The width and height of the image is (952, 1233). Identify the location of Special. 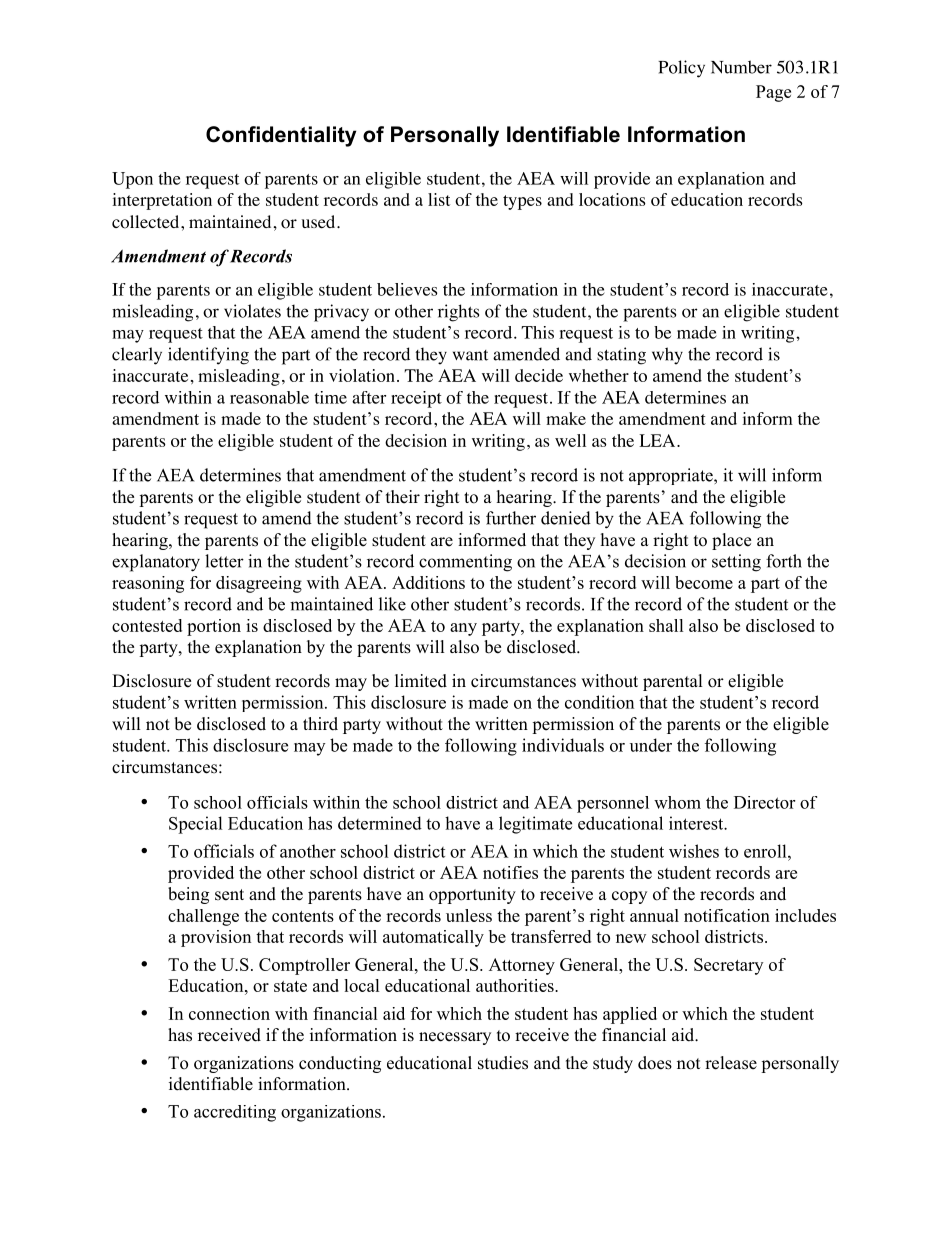
(196, 825).
